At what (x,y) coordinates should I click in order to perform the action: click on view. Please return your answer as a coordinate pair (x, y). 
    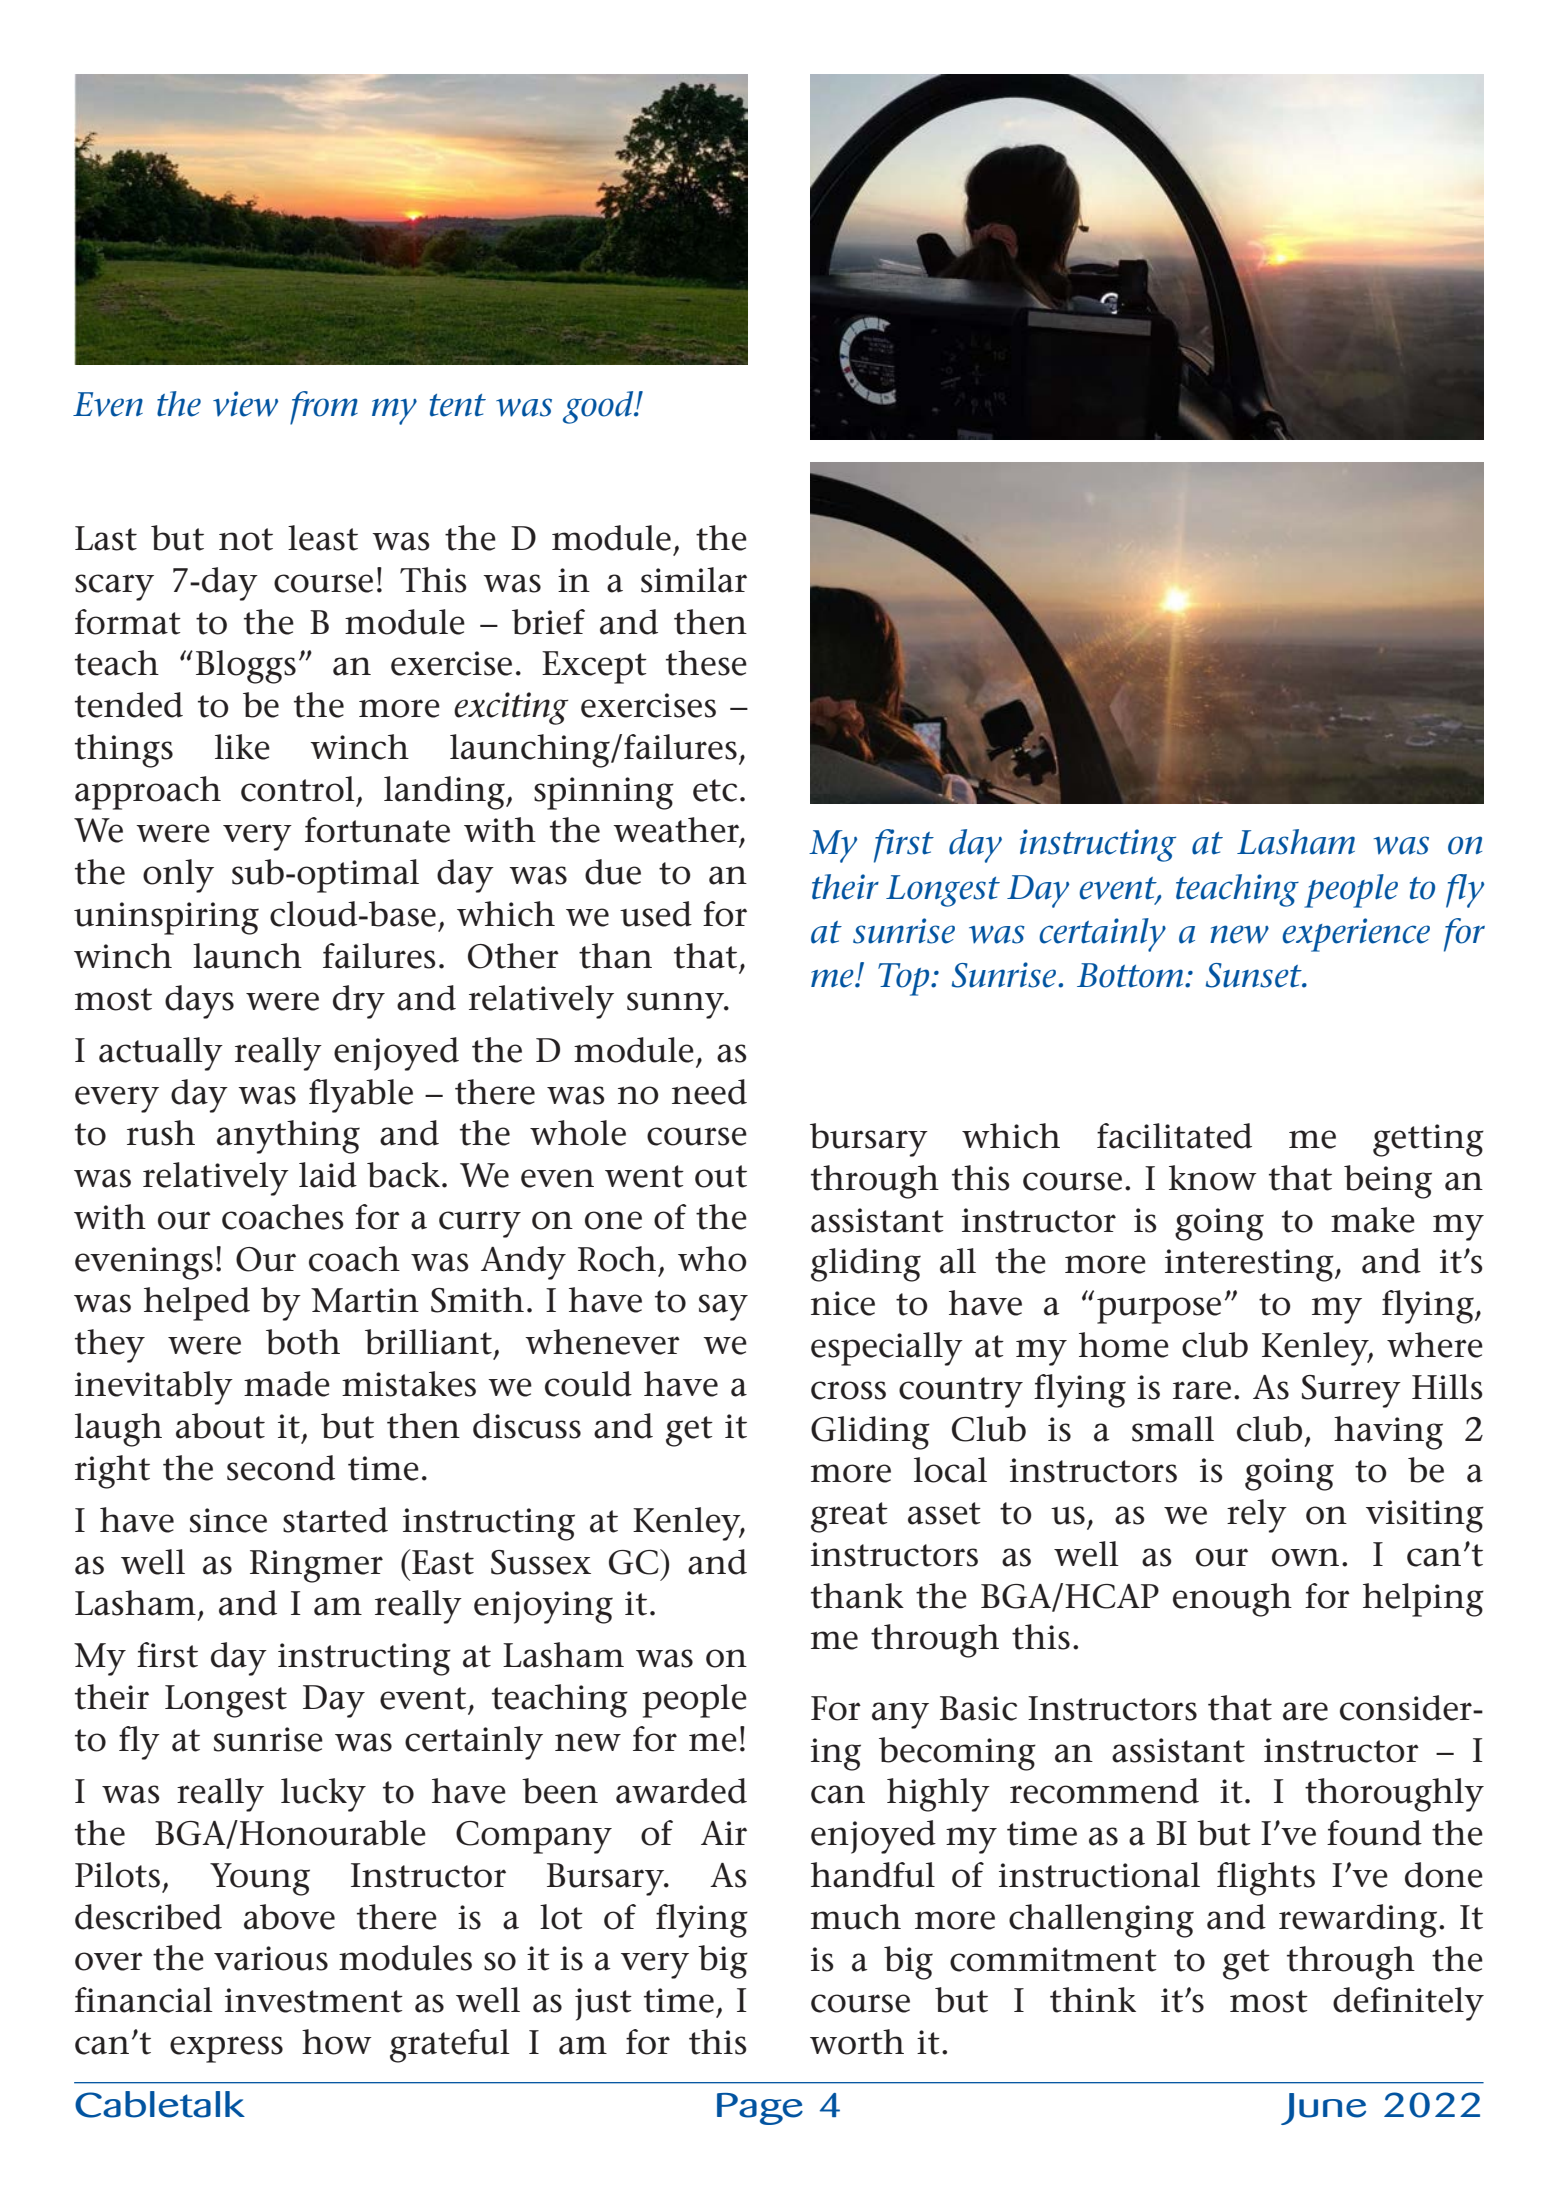
    Looking at the image, I should click on (245, 404).
